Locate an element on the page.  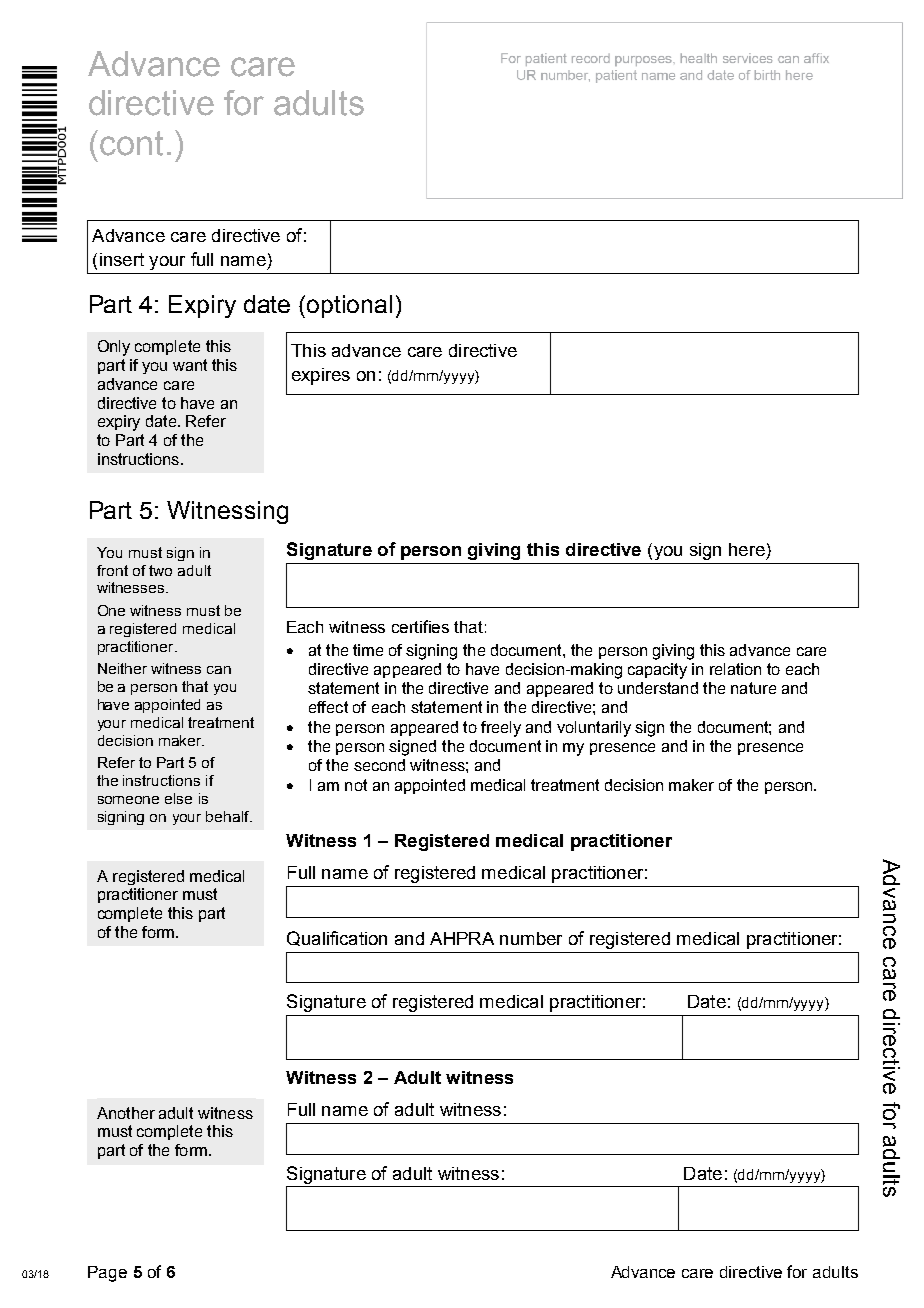
can is located at coordinates (219, 670).
